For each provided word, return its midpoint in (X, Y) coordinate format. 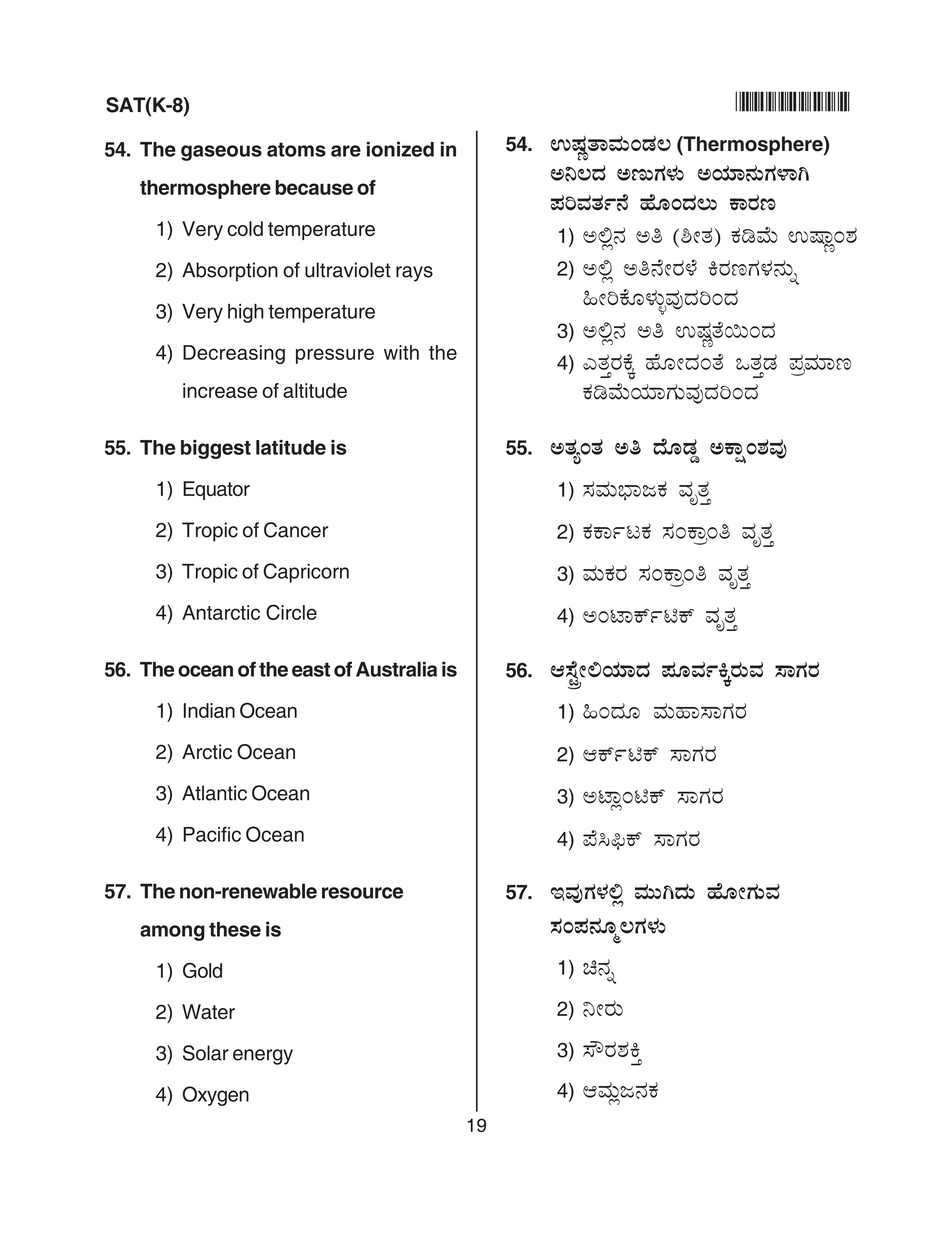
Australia (396, 669)
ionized (400, 149)
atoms (296, 149)
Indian (209, 710)
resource (362, 893)
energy (263, 1057)
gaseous (221, 153)
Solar (206, 1053)
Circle (291, 612)
